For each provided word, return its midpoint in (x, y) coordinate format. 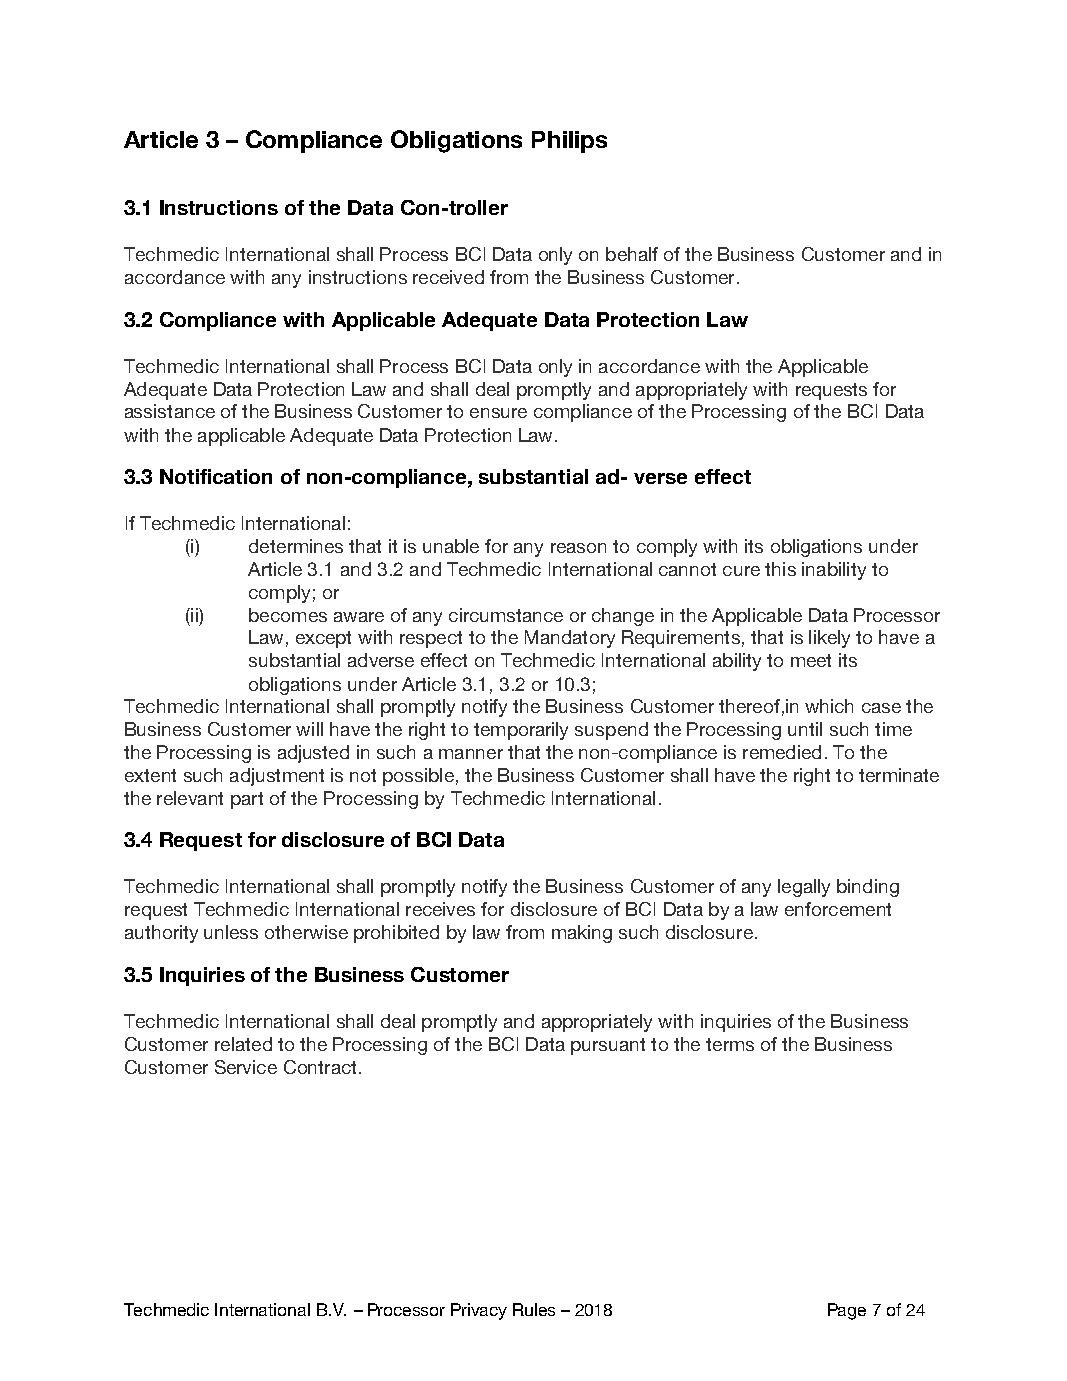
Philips (569, 142)
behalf (632, 254)
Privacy (479, 1311)
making (582, 934)
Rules (534, 1309)
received (448, 277)
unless (231, 932)
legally (804, 888)
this (780, 569)
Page (847, 1311)
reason (578, 548)
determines (296, 546)
